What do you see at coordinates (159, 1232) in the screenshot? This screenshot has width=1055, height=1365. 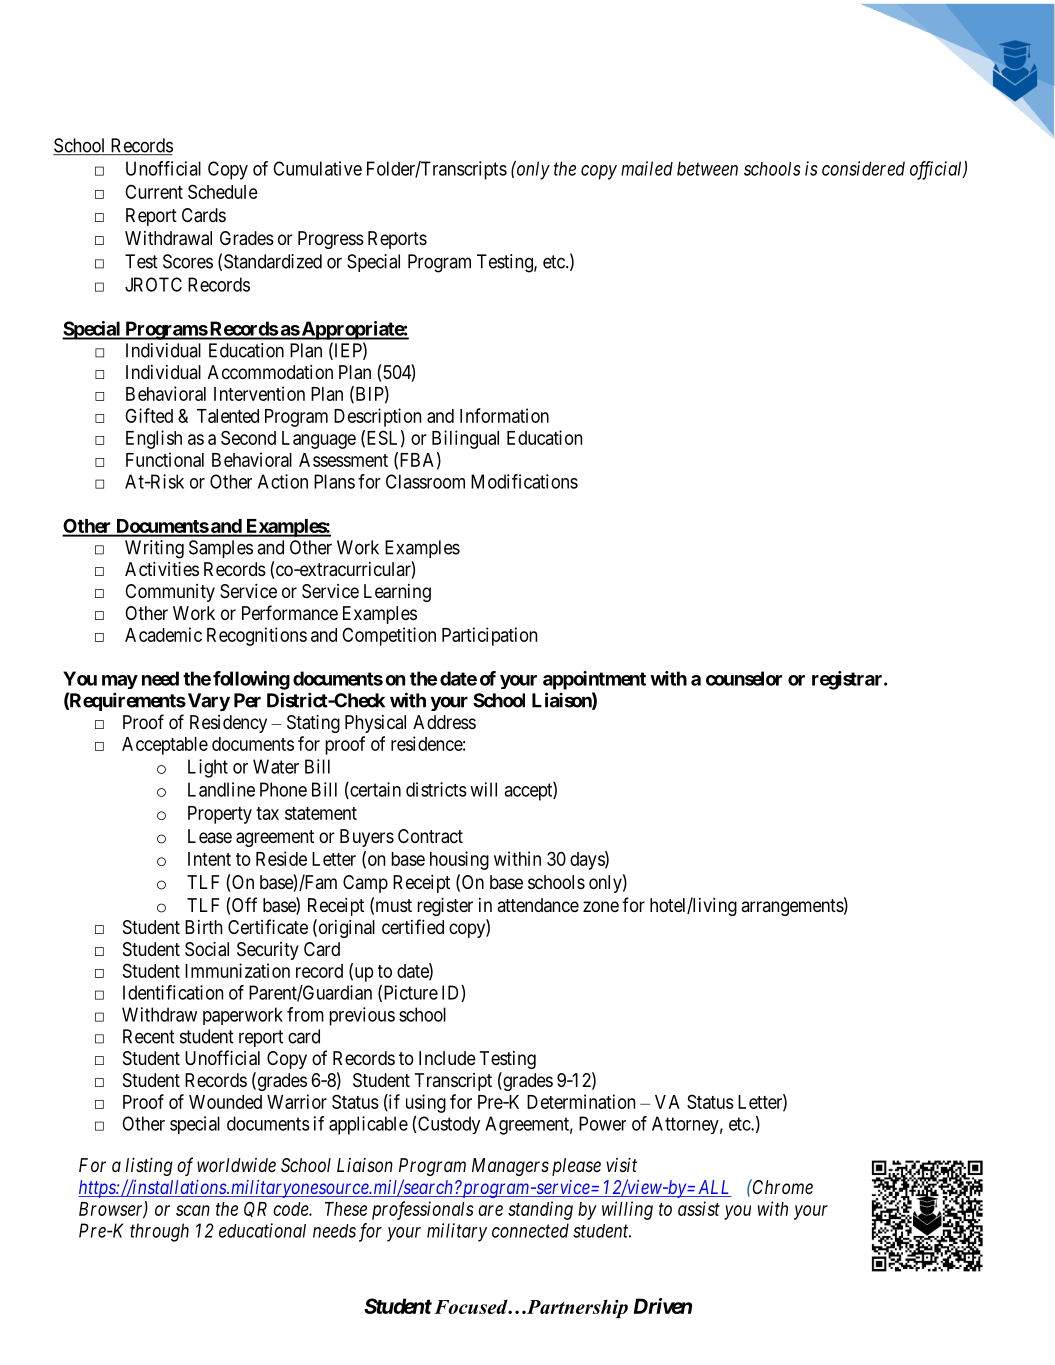 I see `through` at bounding box center [159, 1232].
